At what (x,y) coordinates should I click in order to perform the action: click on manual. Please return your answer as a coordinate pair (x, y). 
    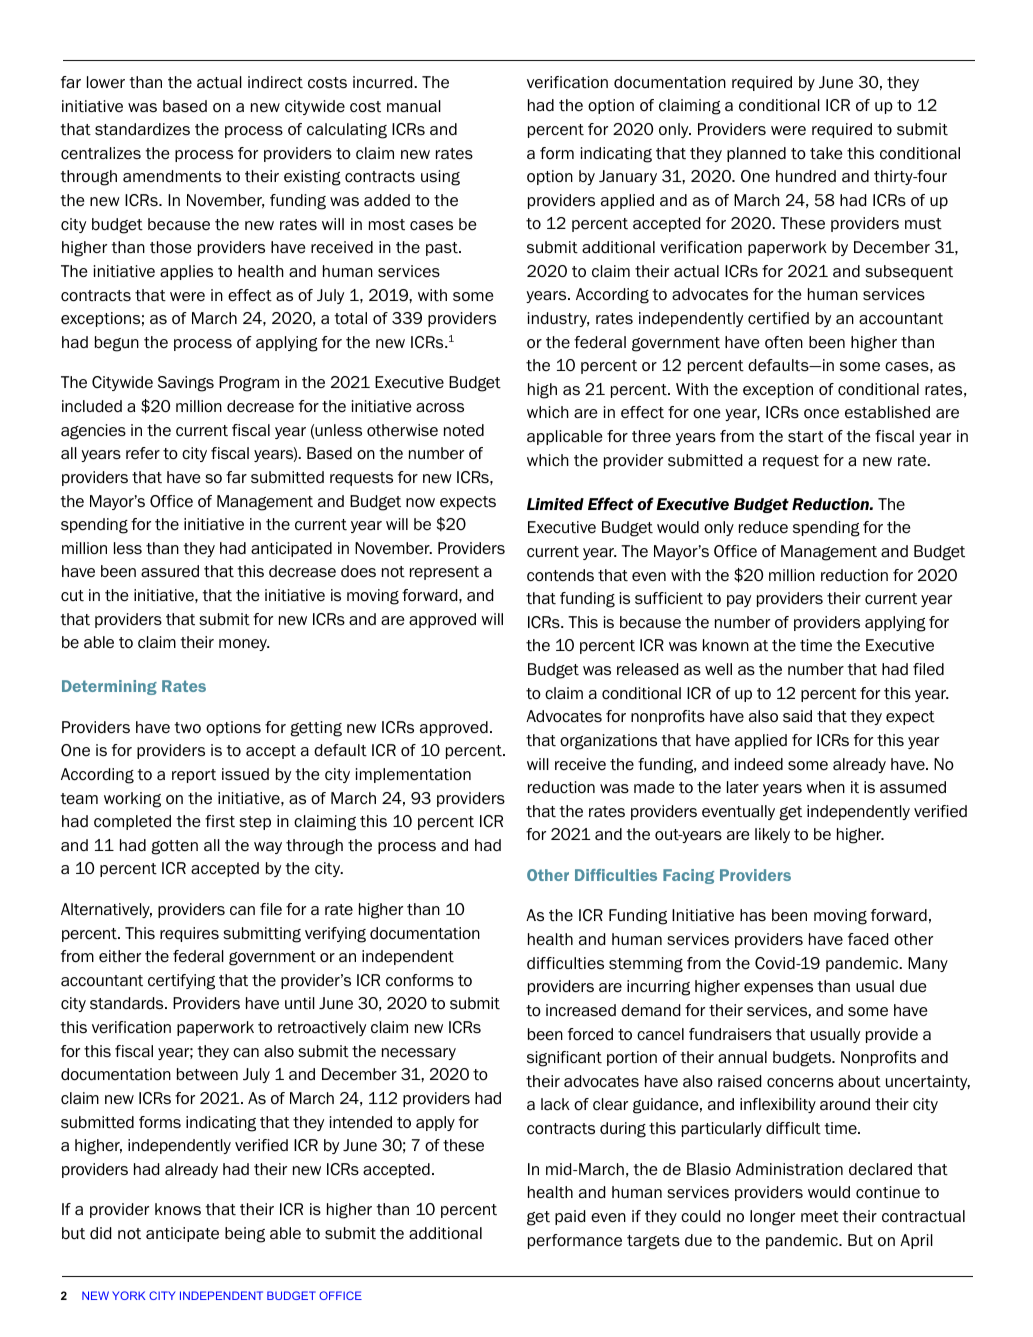
    Looking at the image, I should click on (414, 106).
